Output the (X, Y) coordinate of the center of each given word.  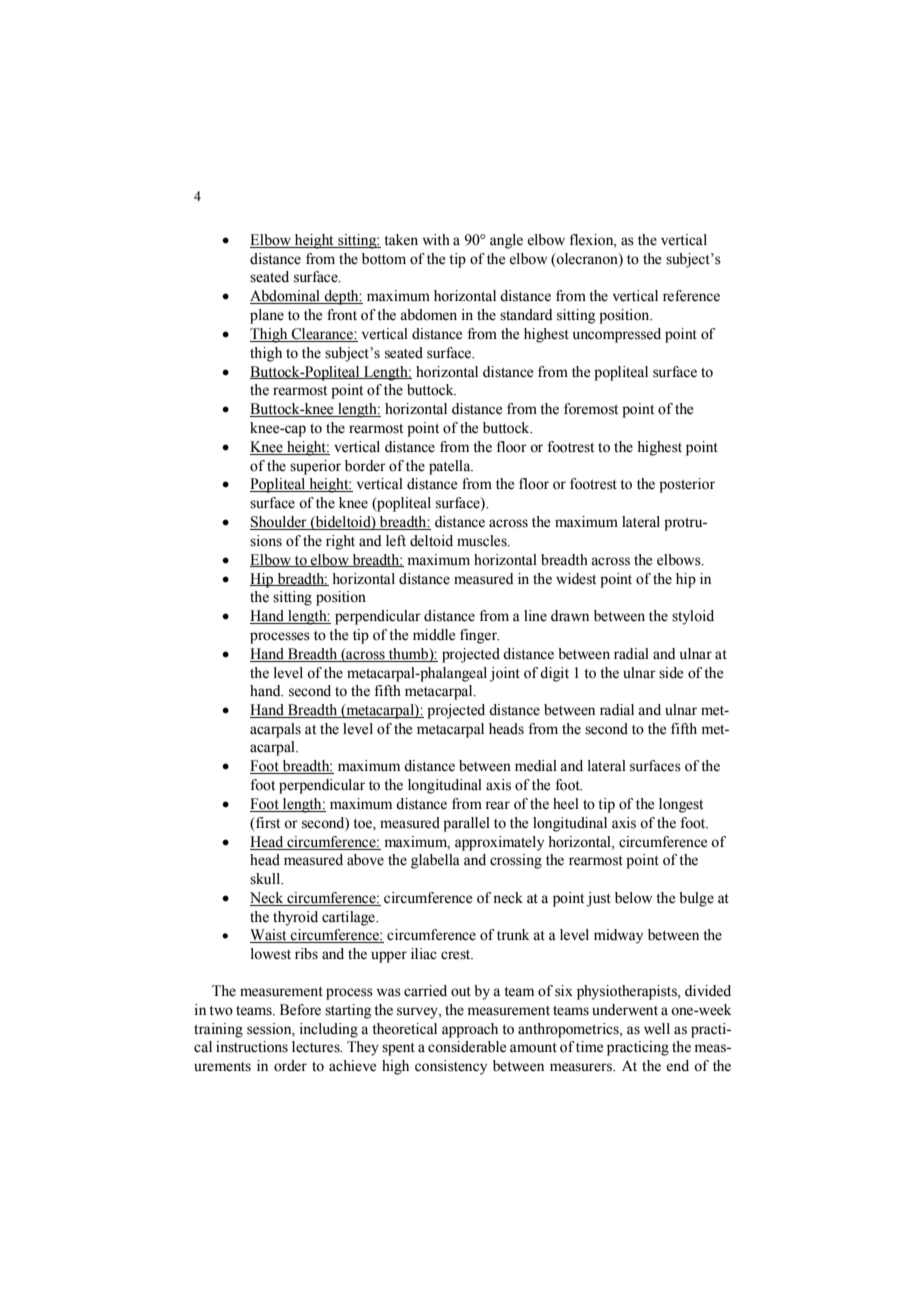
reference (691, 296)
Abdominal (286, 297)
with (436, 239)
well (657, 1029)
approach (470, 1030)
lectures (317, 1047)
